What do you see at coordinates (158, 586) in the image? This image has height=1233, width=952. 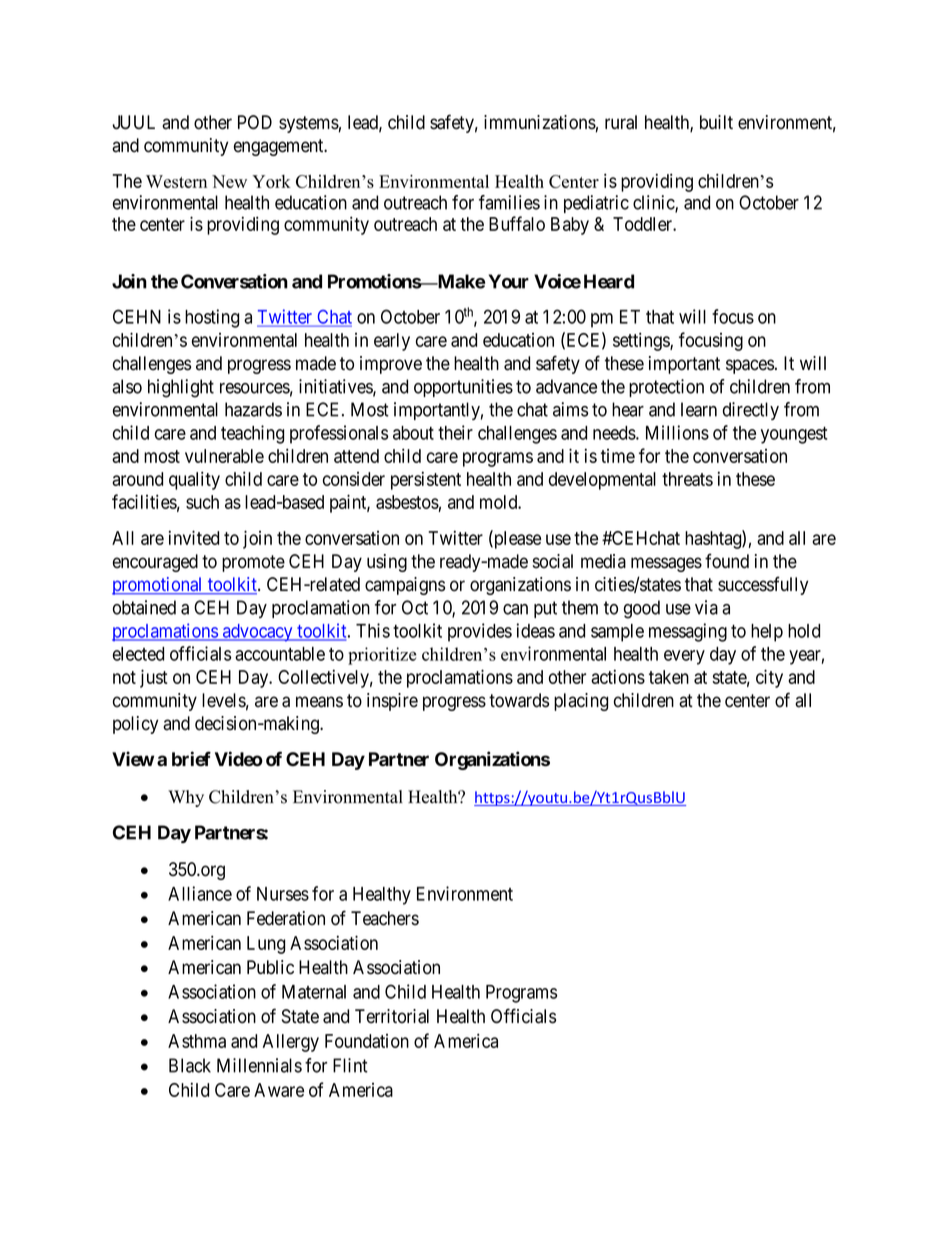 I see `promotional` at bounding box center [158, 586].
